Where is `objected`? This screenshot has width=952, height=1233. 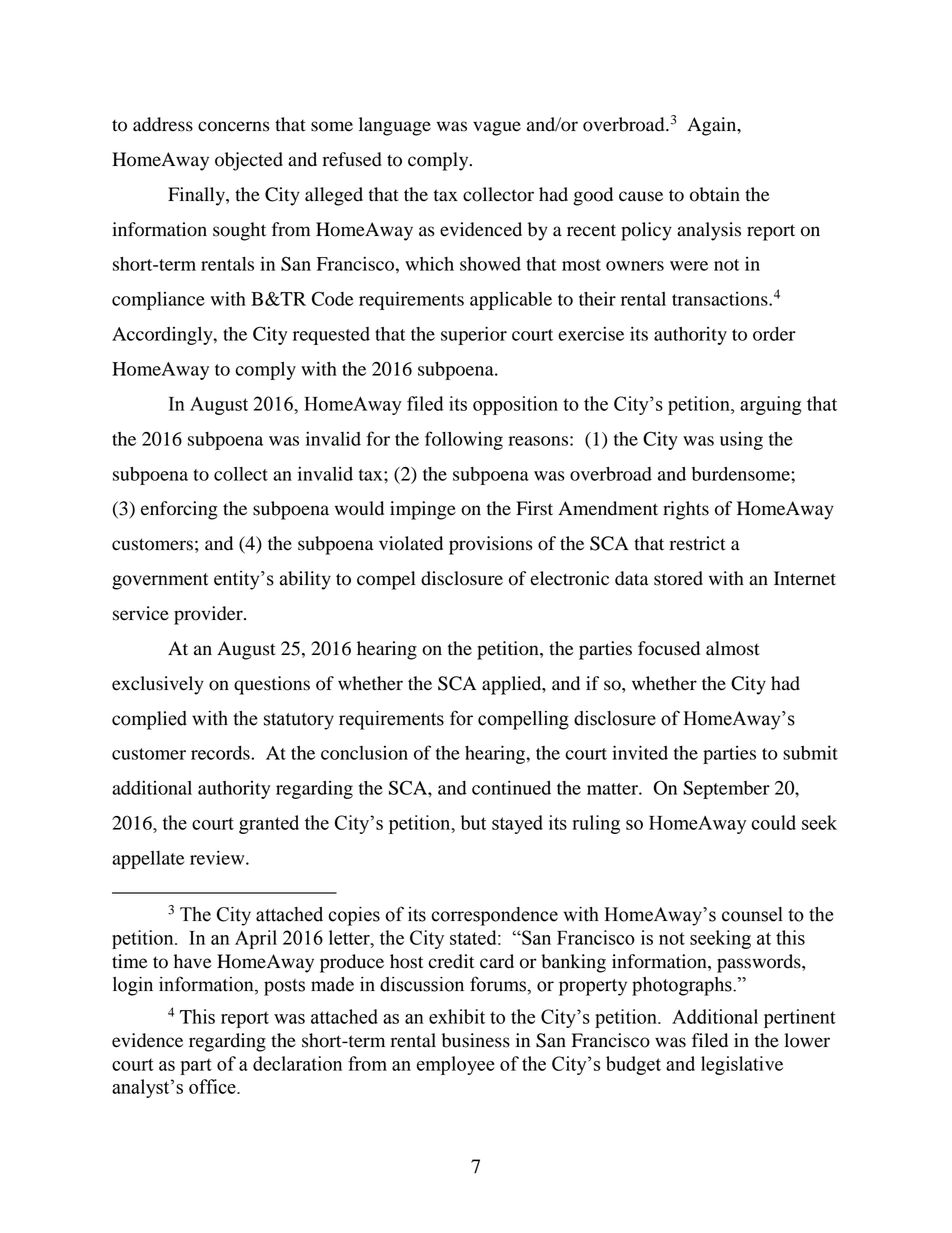 objected is located at coordinates (249, 161).
